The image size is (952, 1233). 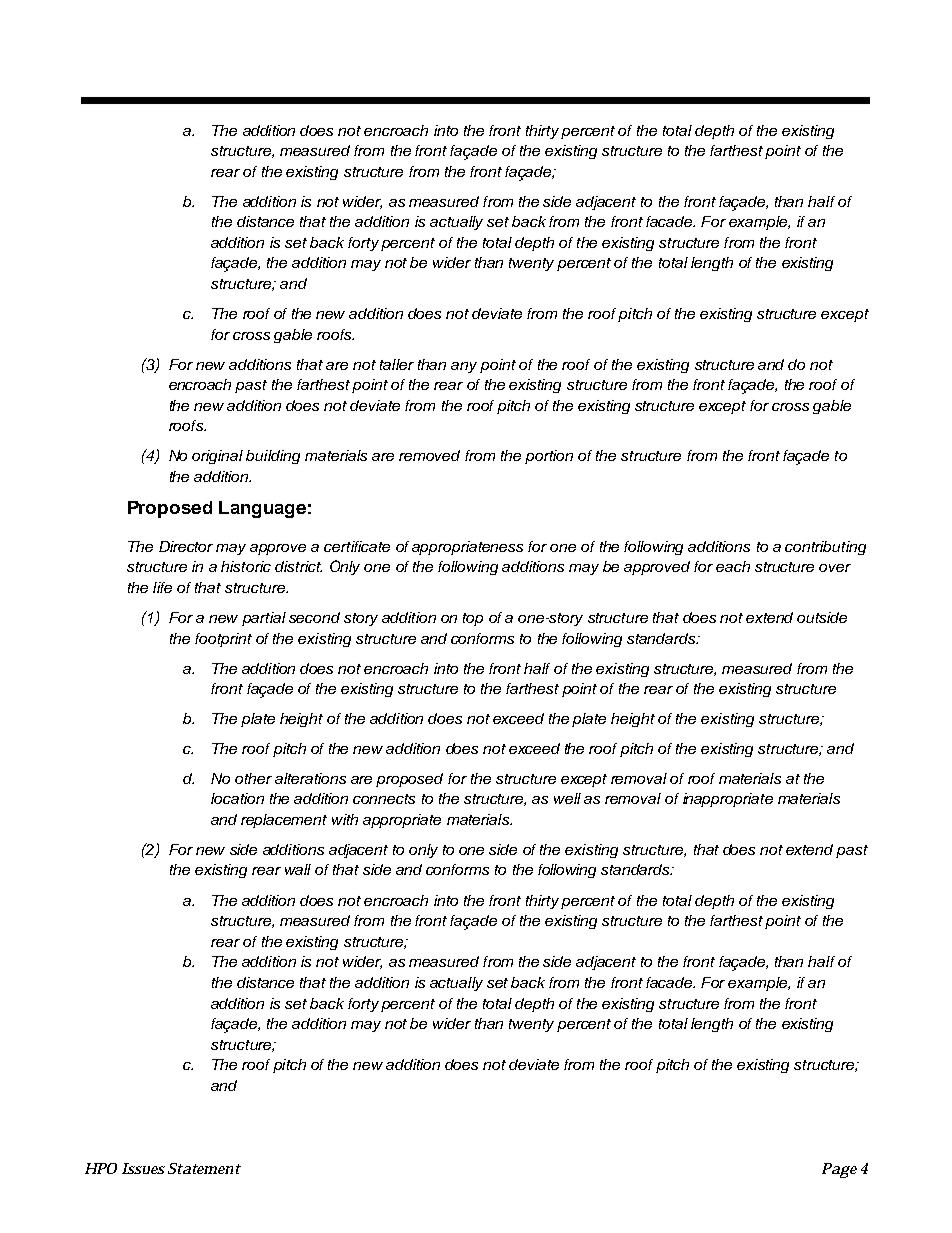 What do you see at coordinates (204, 1168) in the image?
I see `Statement` at bounding box center [204, 1168].
